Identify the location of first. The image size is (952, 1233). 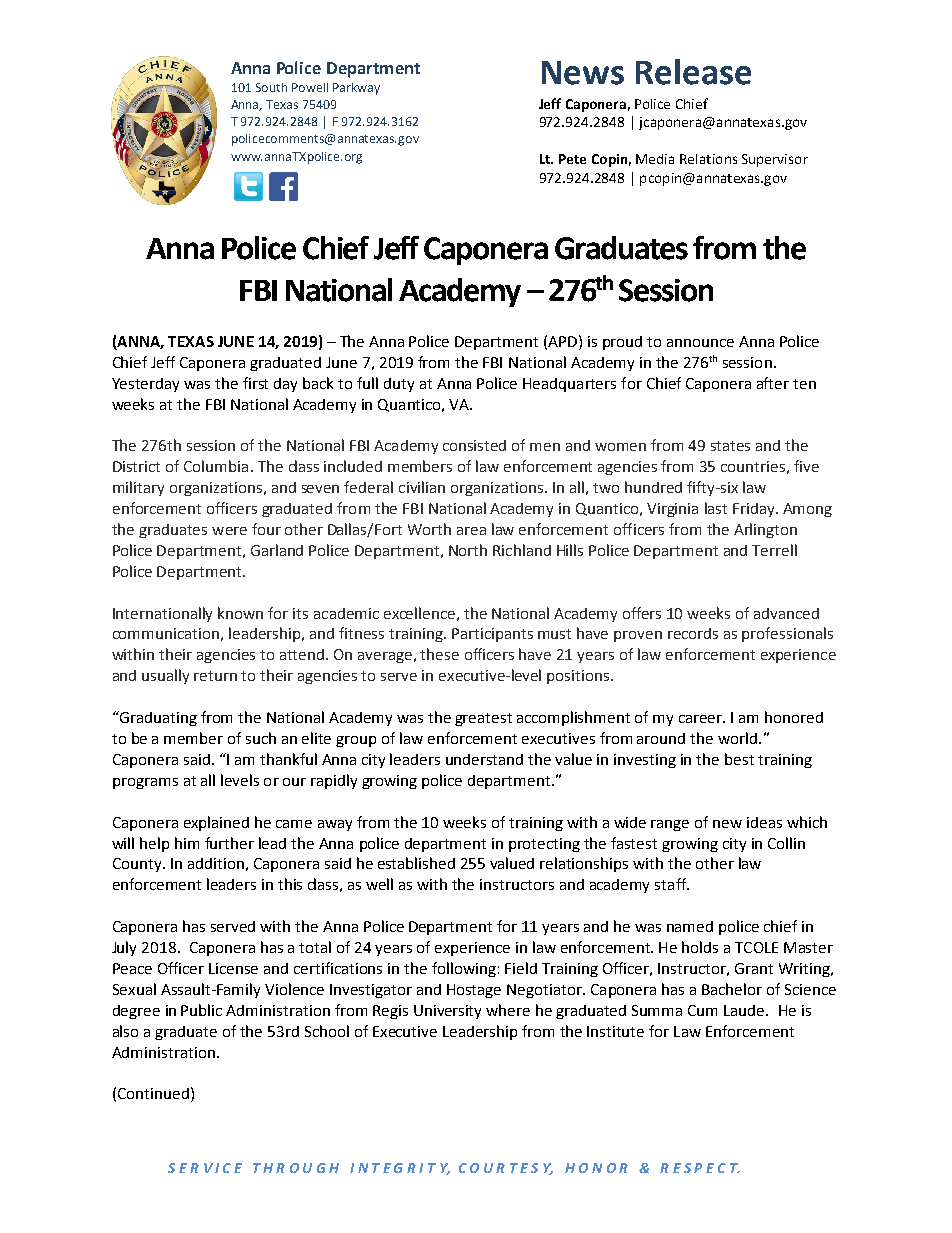
(255, 383).
